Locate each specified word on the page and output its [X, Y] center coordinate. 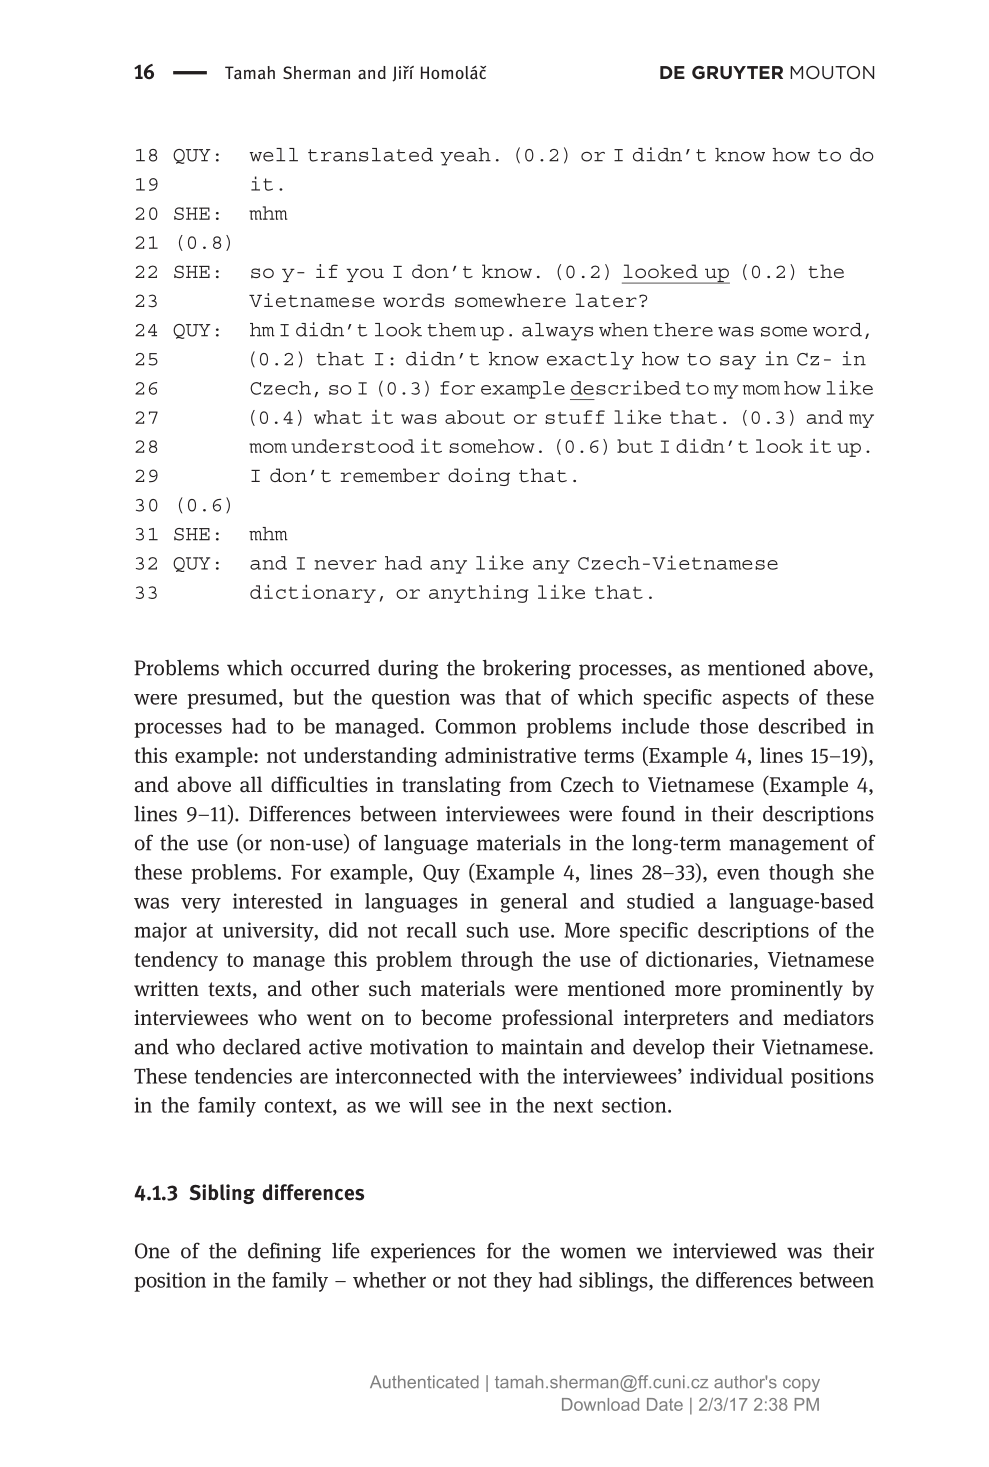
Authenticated [424, 1382]
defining [284, 1252]
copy [801, 1385]
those [724, 726]
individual [736, 1076]
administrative [510, 755]
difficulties [319, 784]
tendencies [243, 1076]
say [738, 362]
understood [352, 446]
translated [370, 155]
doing [479, 477]
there [683, 330]
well [274, 155]
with [499, 1076]
